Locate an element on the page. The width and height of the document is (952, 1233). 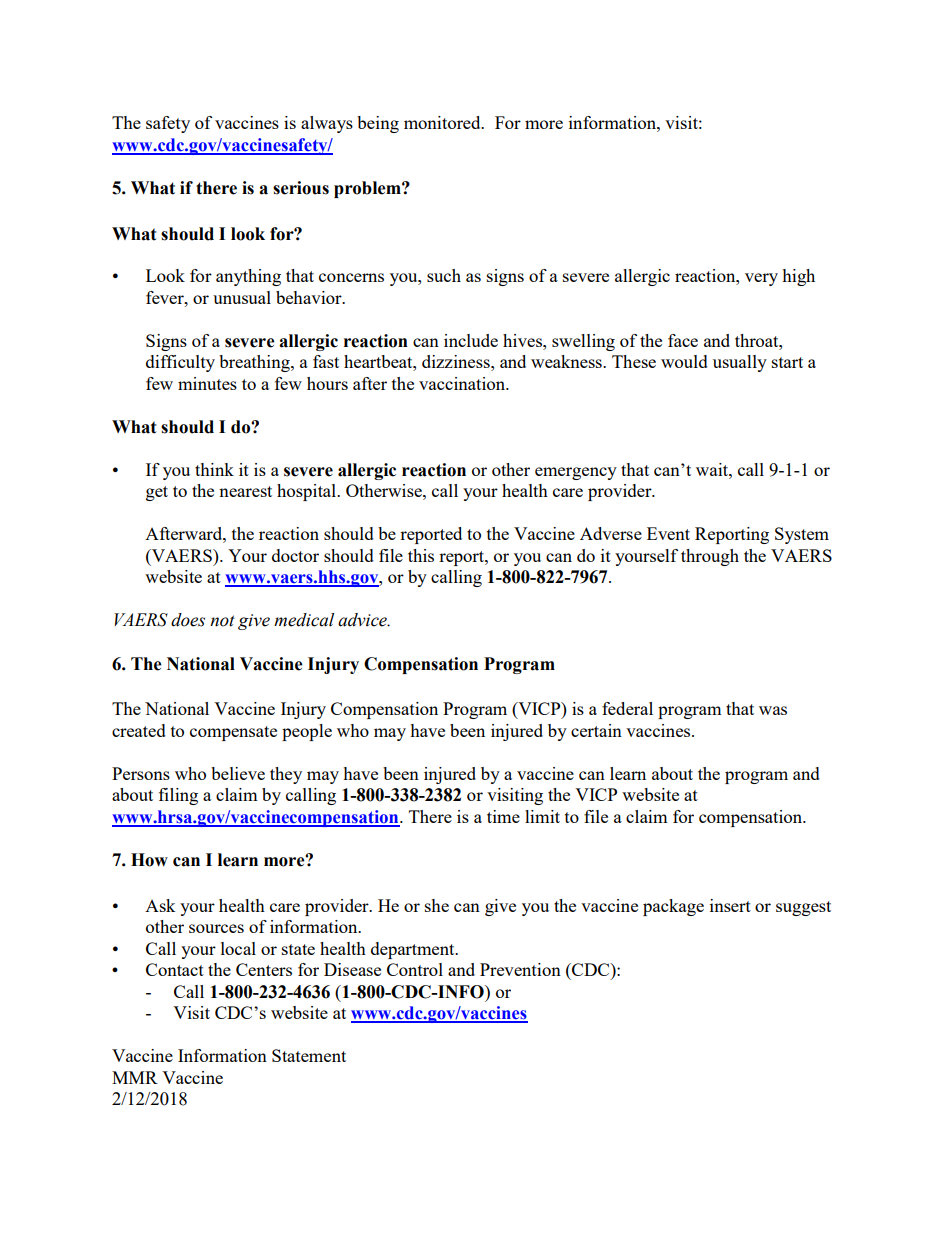
this is located at coordinates (421, 555).
